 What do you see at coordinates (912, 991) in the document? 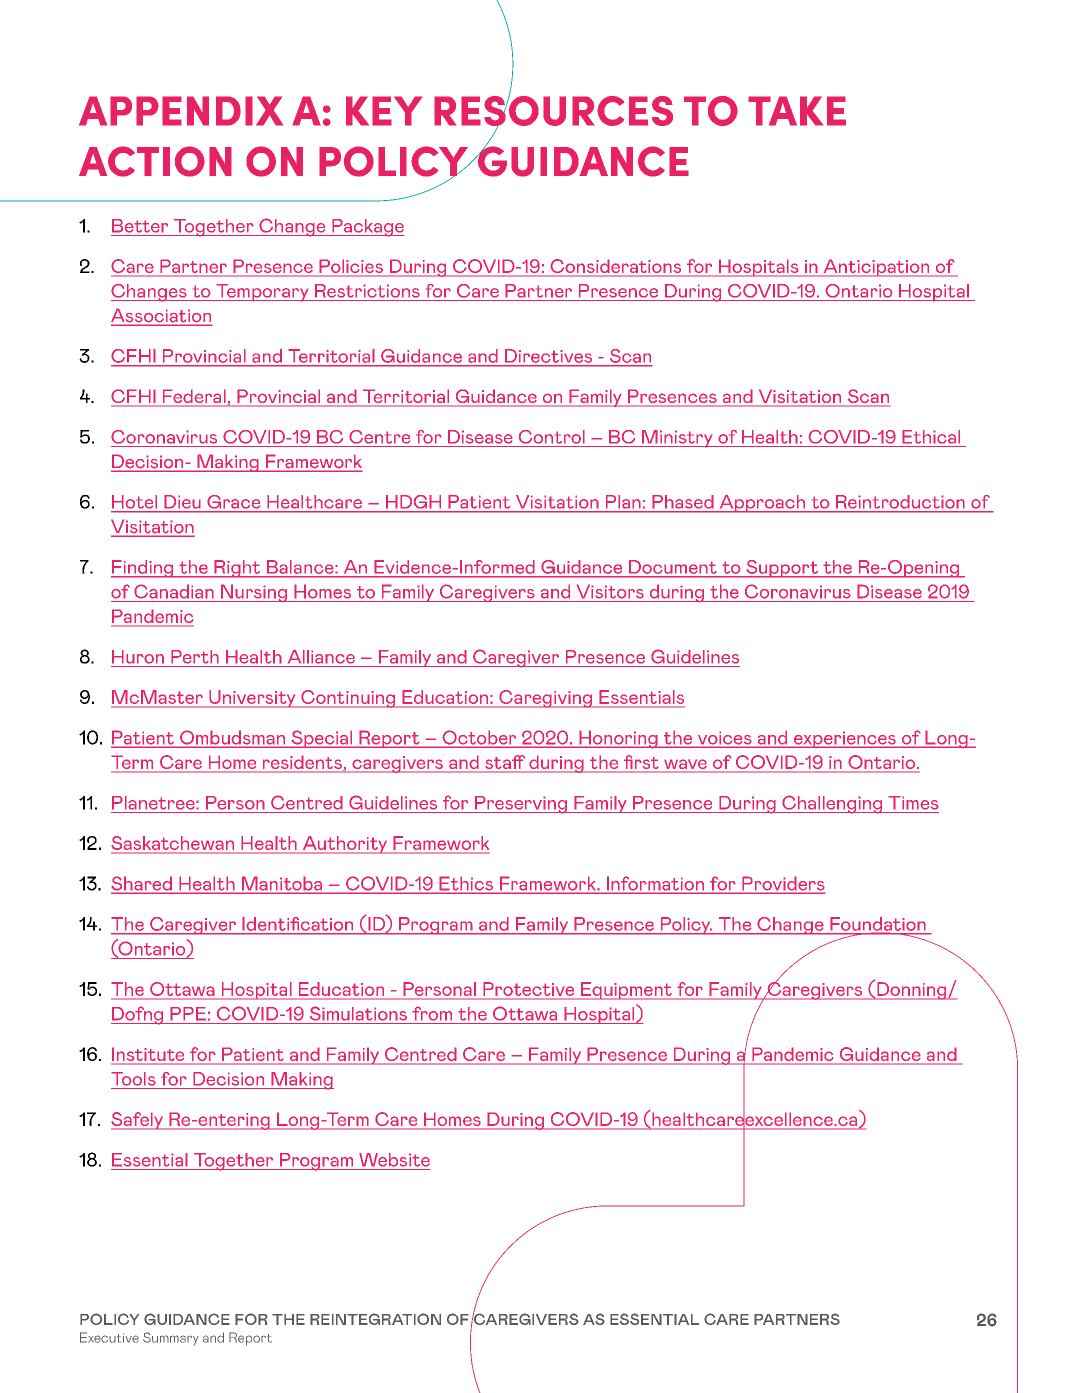
I see `Donning` at bounding box center [912, 991].
